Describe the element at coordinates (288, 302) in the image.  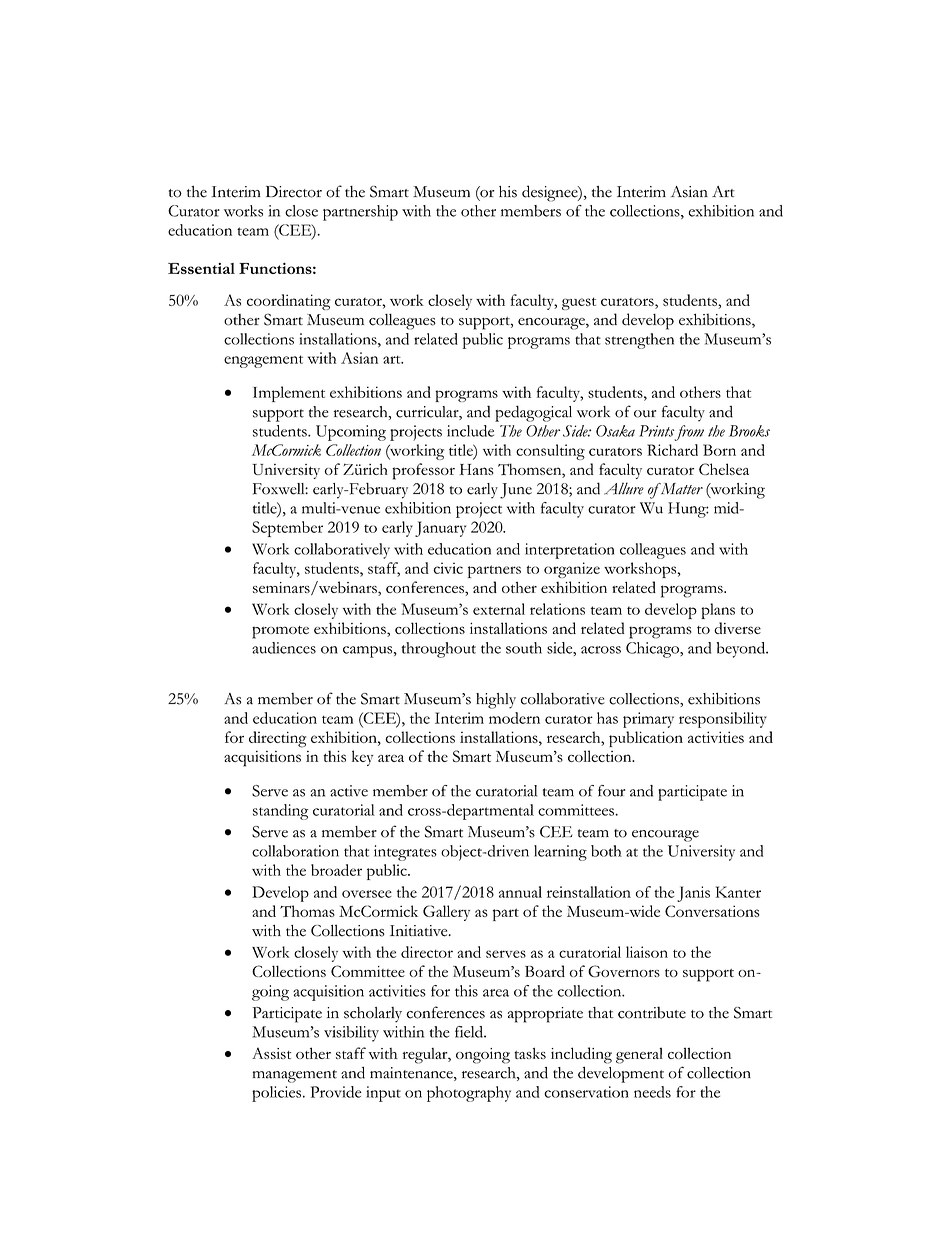
I see `coordinating` at that location.
